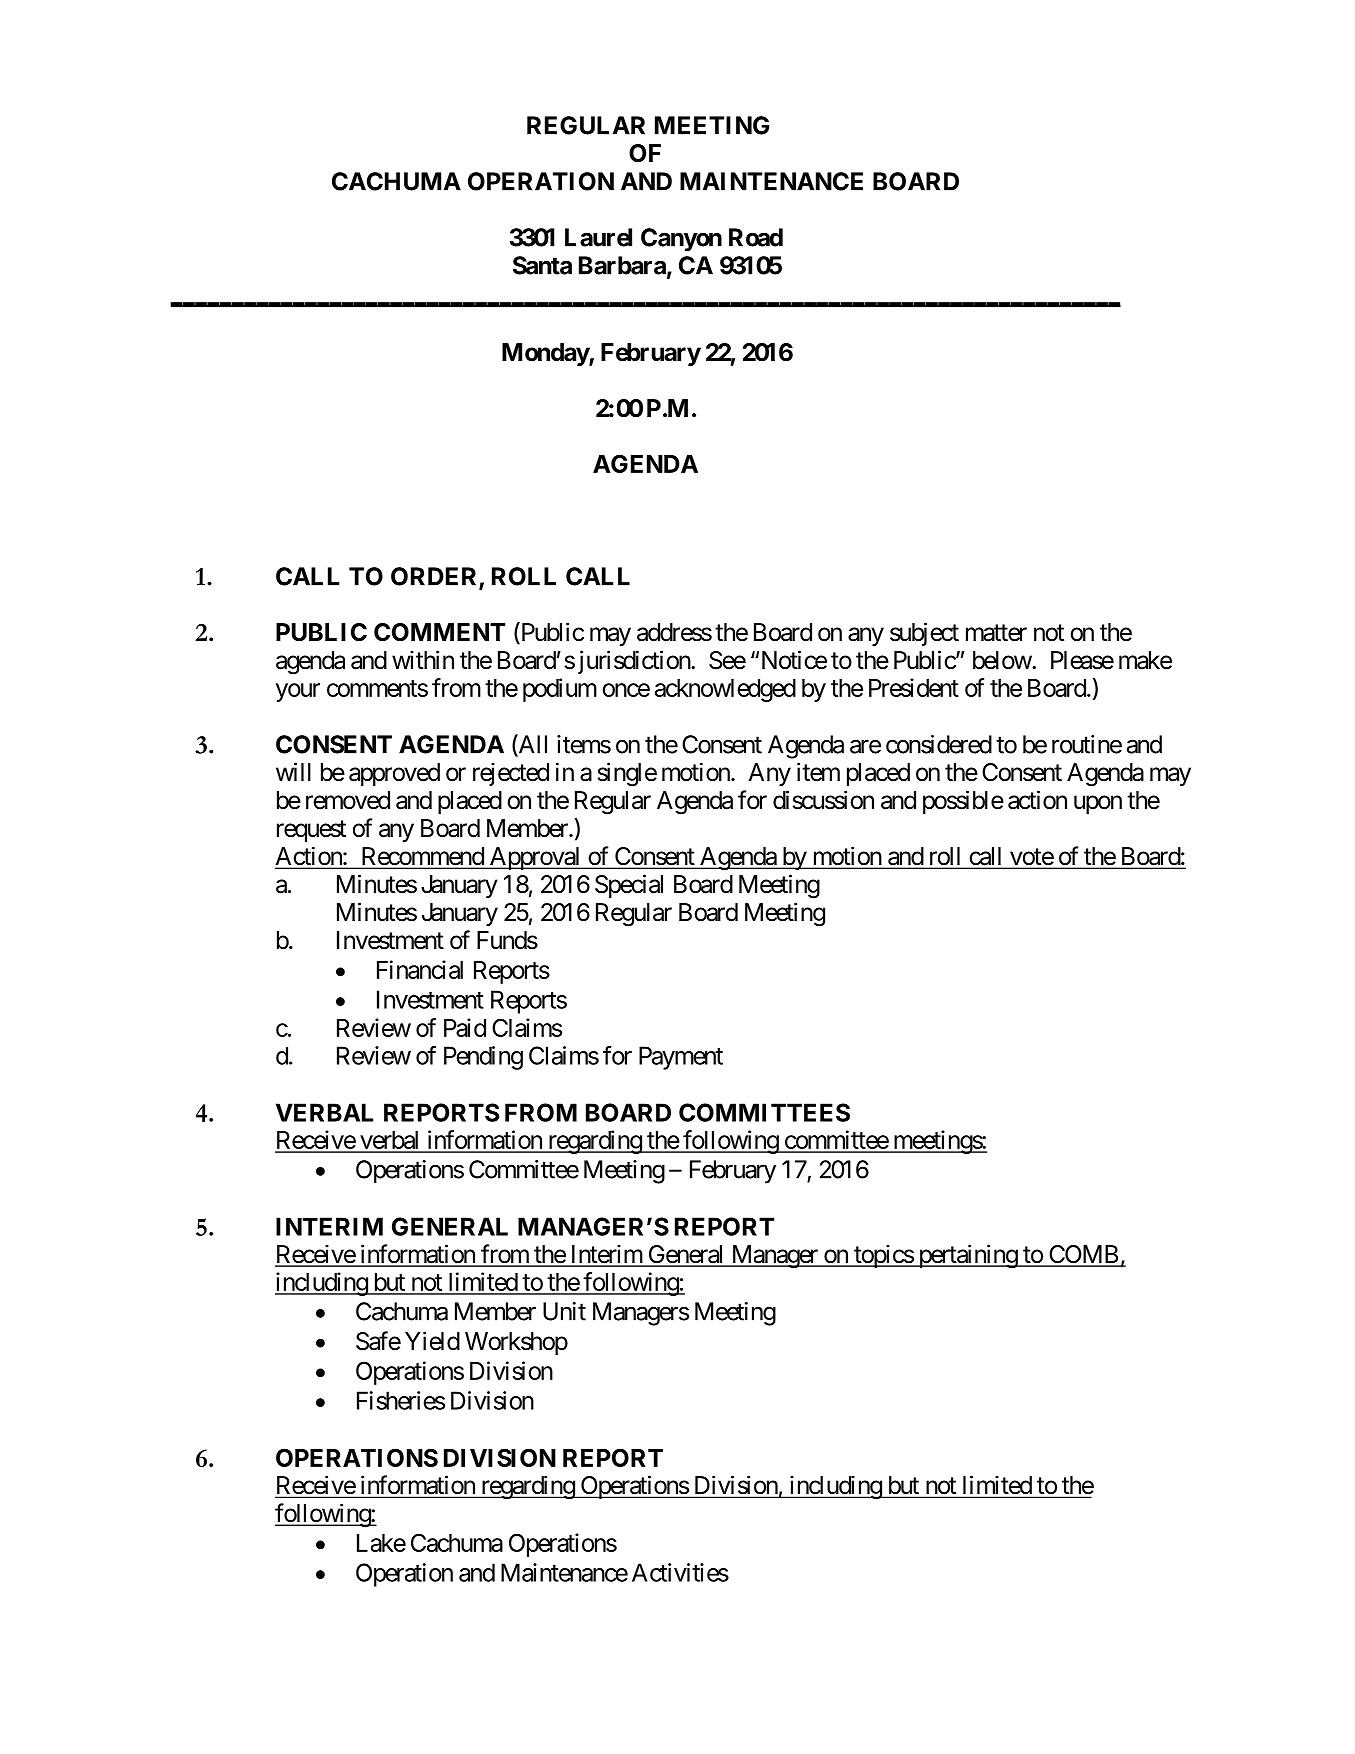 This page has height=1754, width=1355. I want to click on COMB, so click(1083, 1255).
